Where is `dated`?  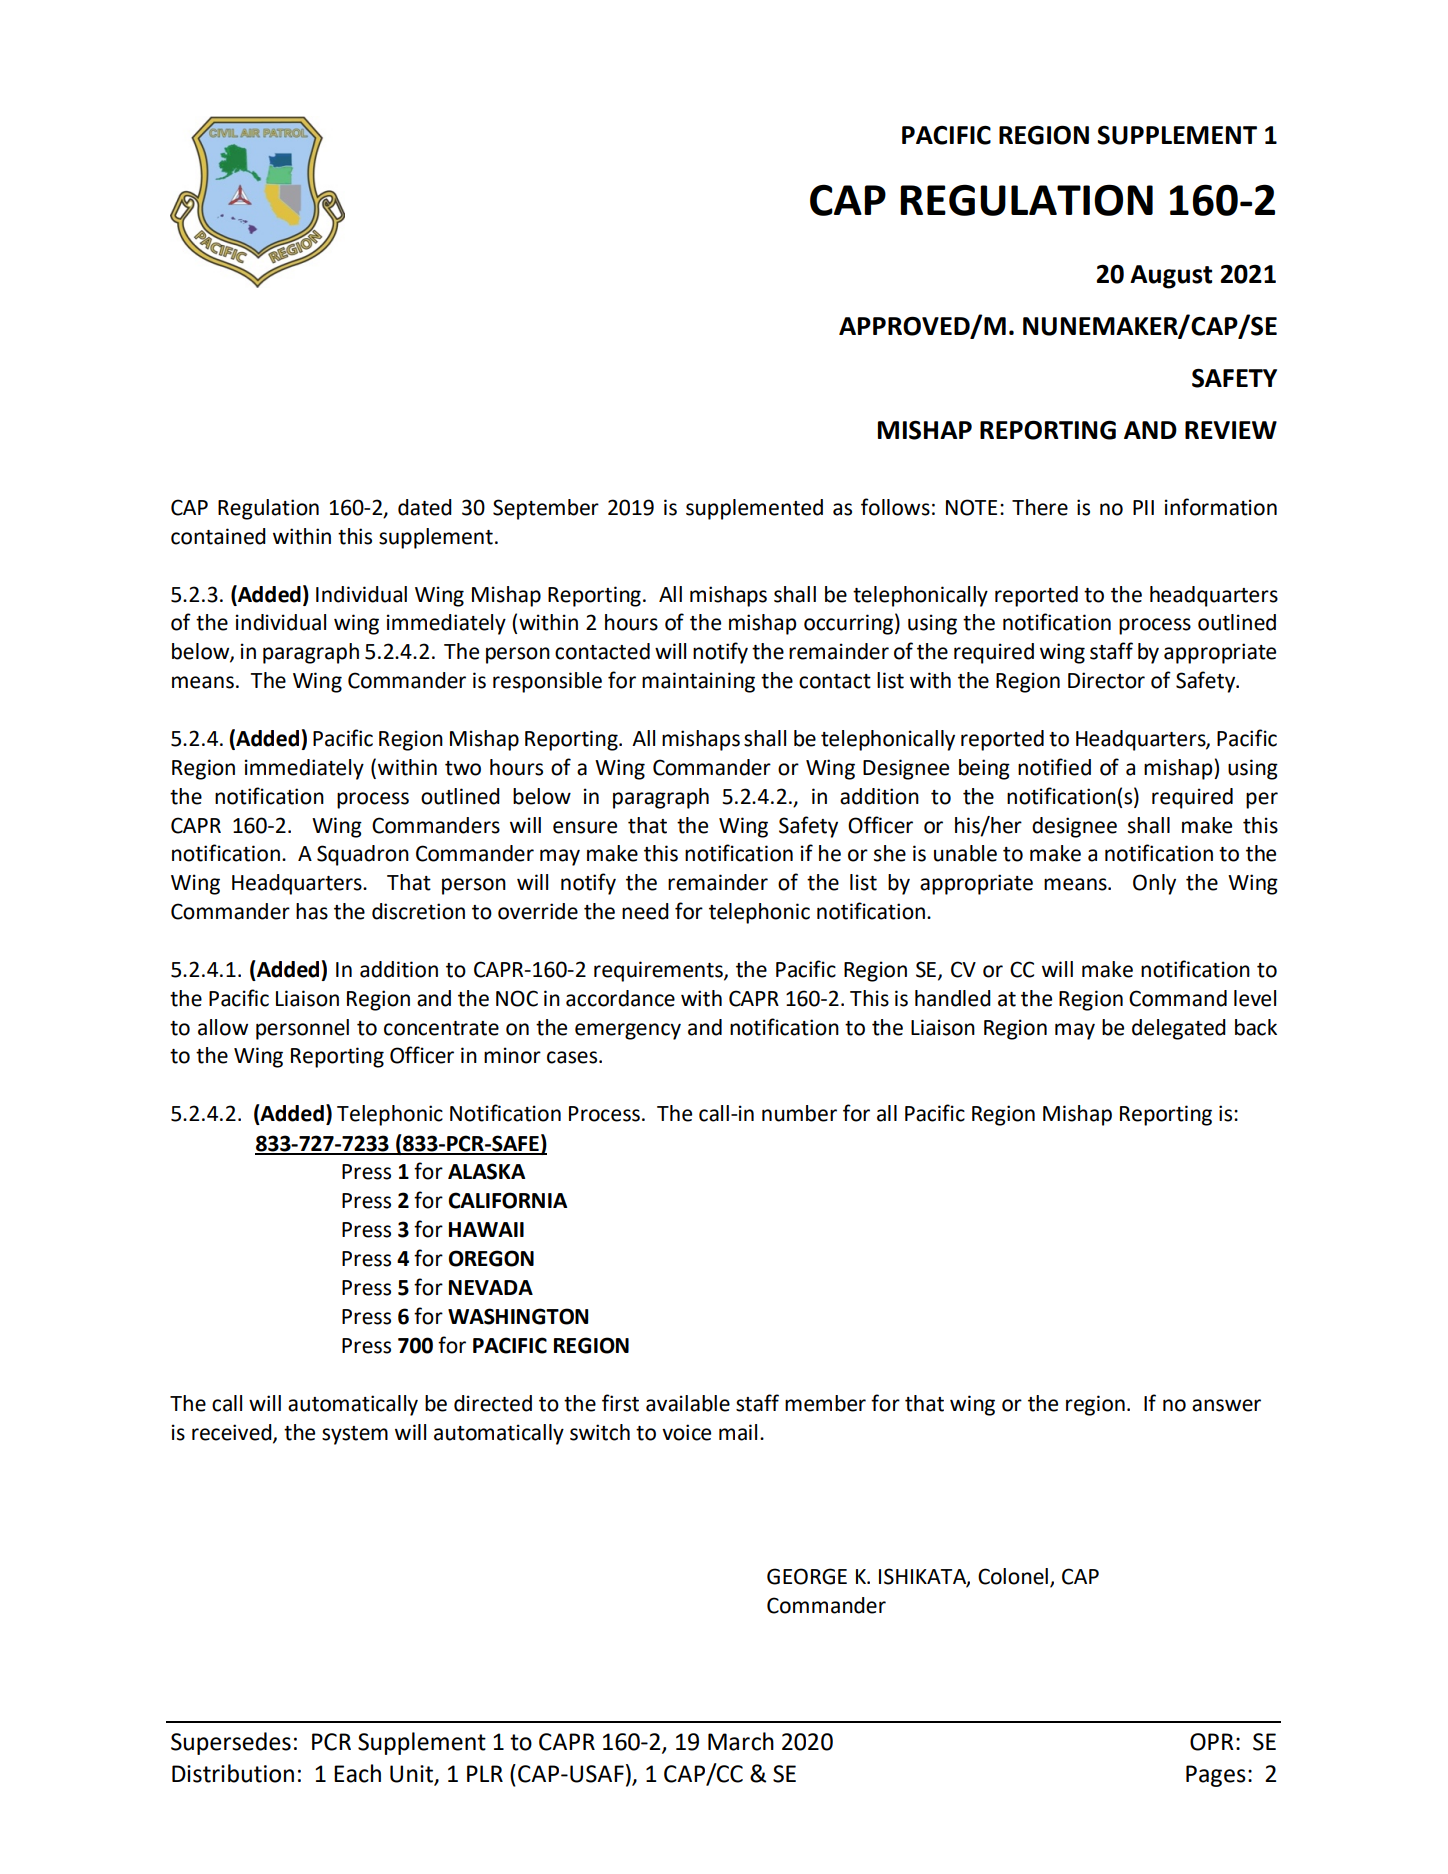 dated is located at coordinates (425, 507).
